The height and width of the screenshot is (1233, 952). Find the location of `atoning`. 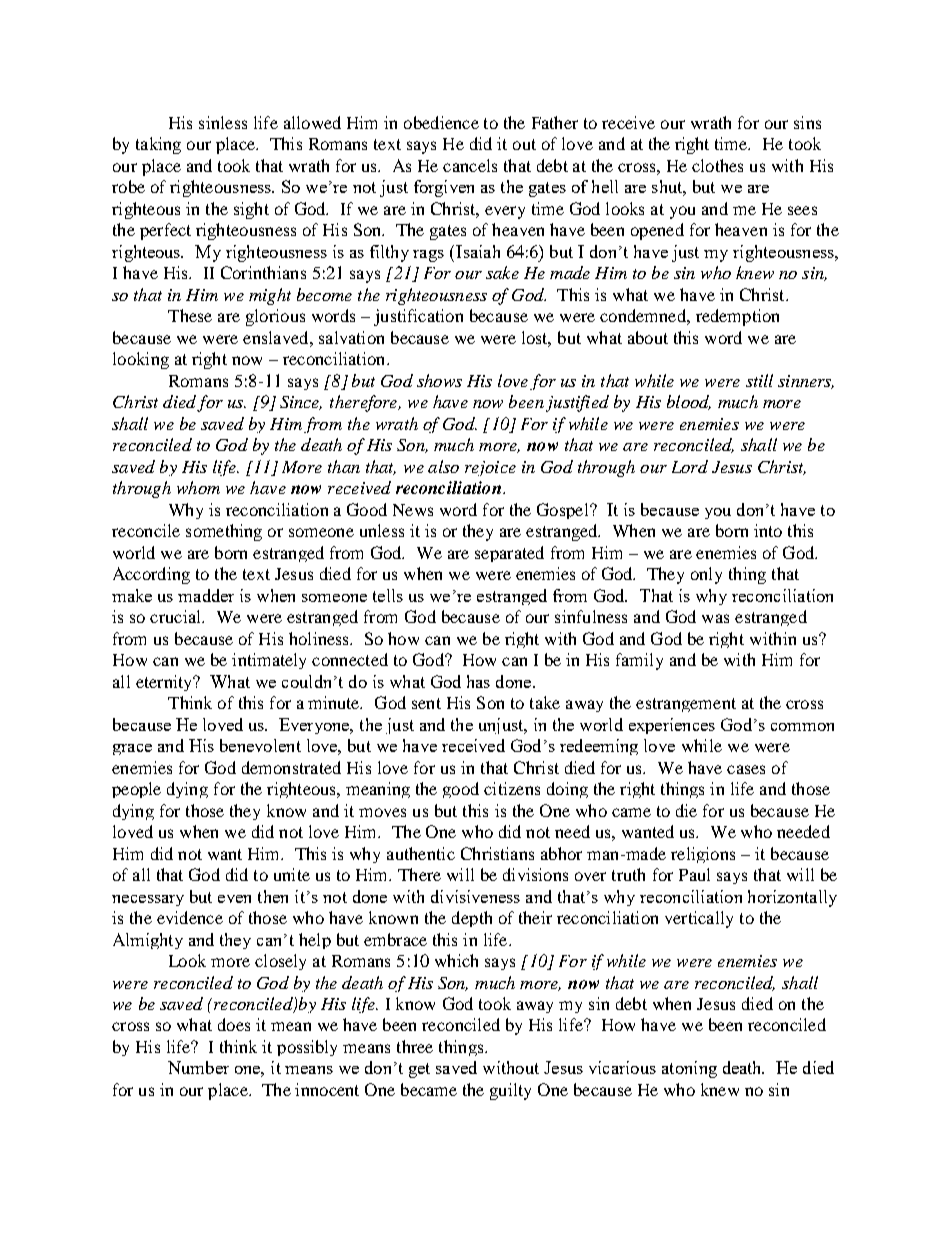

atoning is located at coordinates (689, 1069).
